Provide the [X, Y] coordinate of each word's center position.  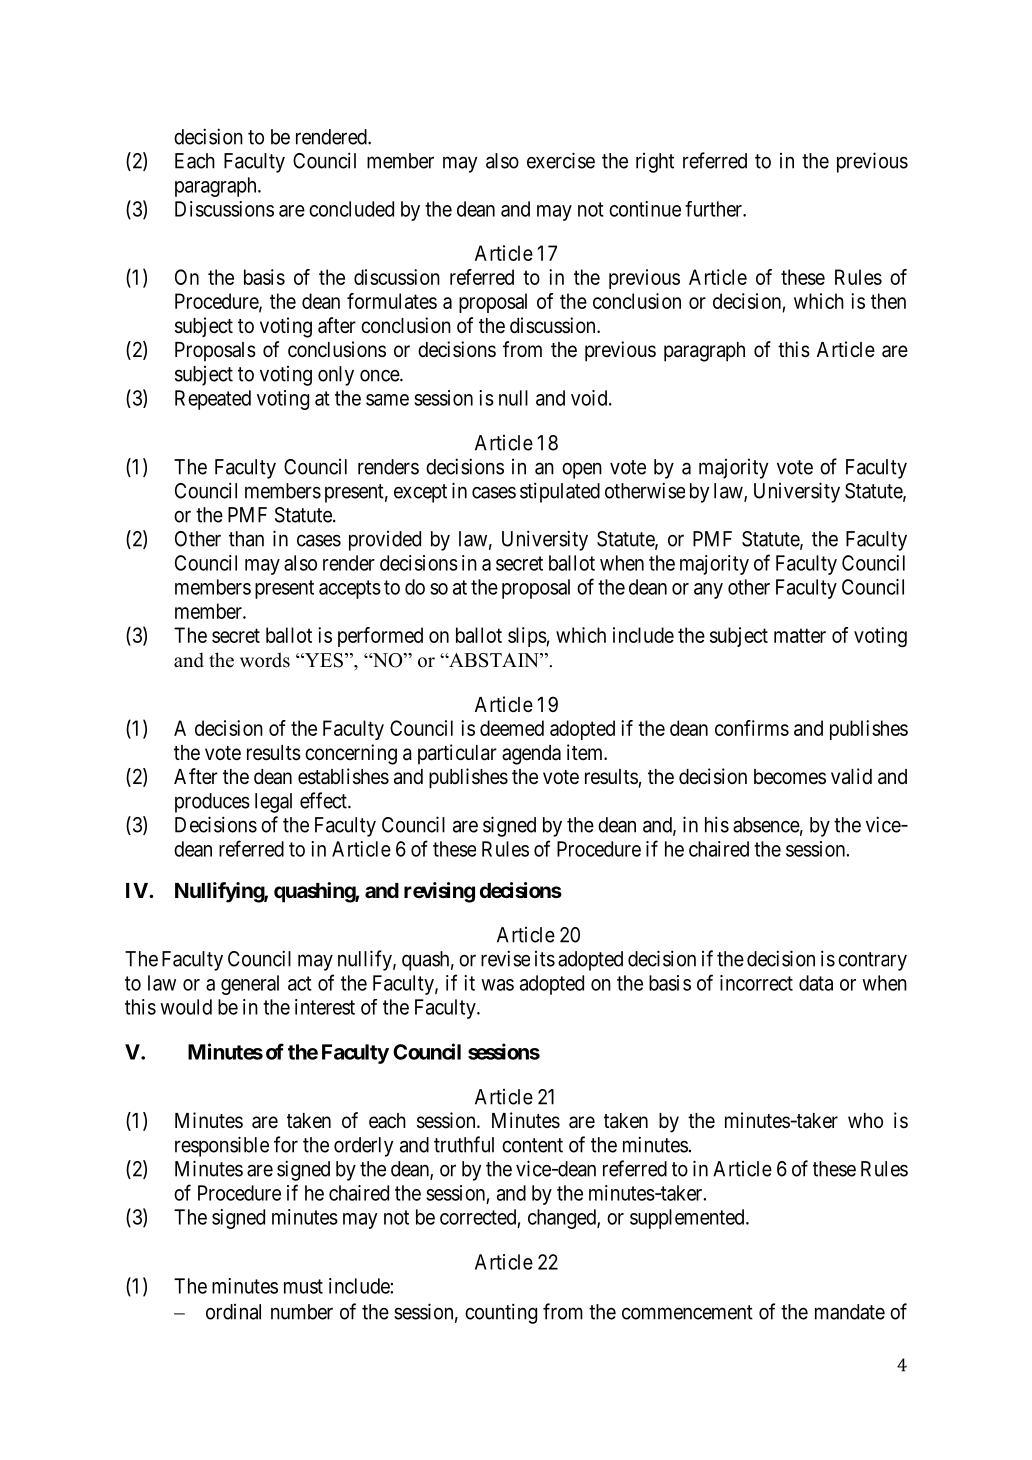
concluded [351, 209]
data [816, 983]
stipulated [560, 492]
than [246, 539]
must [303, 1286]
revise [505, 958]
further [714, 209]
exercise [561, 160]
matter [800, 635]
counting [501, 1313]
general [250, 985]
